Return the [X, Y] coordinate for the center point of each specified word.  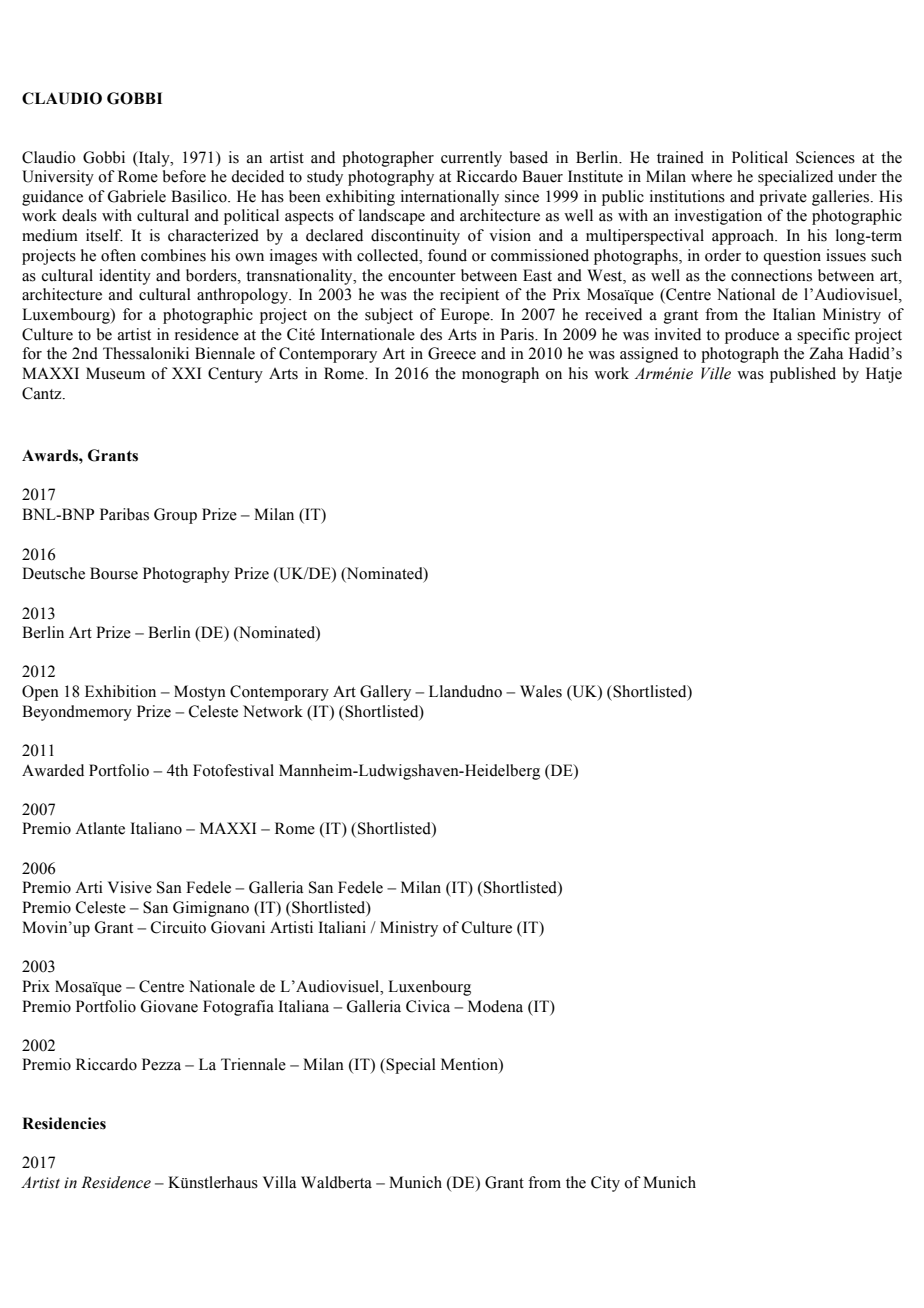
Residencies [64, 1123]
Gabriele [137, 196]
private [783, 198]
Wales [541, 691]
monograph [500, 375]
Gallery [385, 693]
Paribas [124, 514]
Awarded [53, 770]
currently [471, 159]
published [803, 375]
